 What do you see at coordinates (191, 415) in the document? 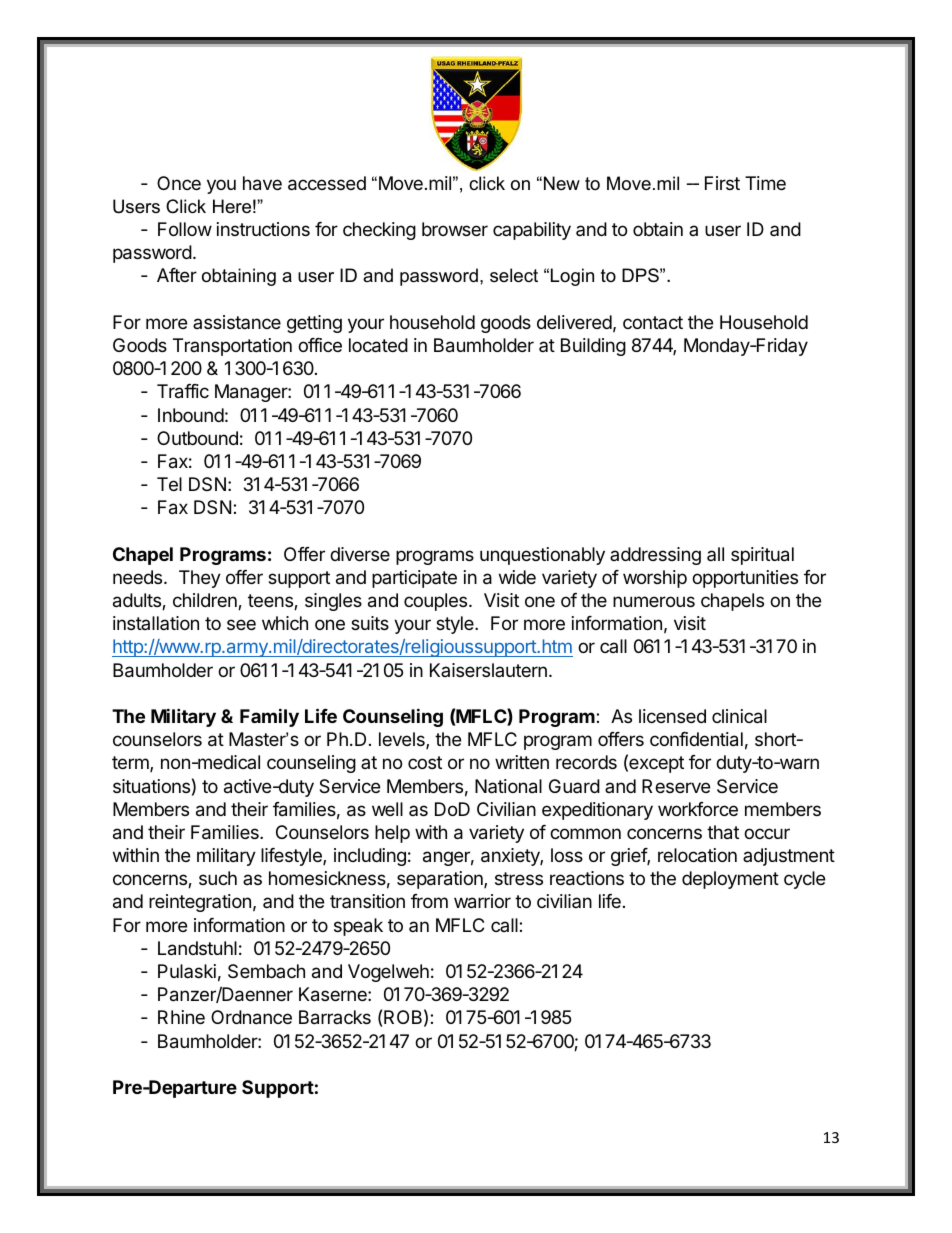
I see `Inbound` at bounding box center [191, 415].
